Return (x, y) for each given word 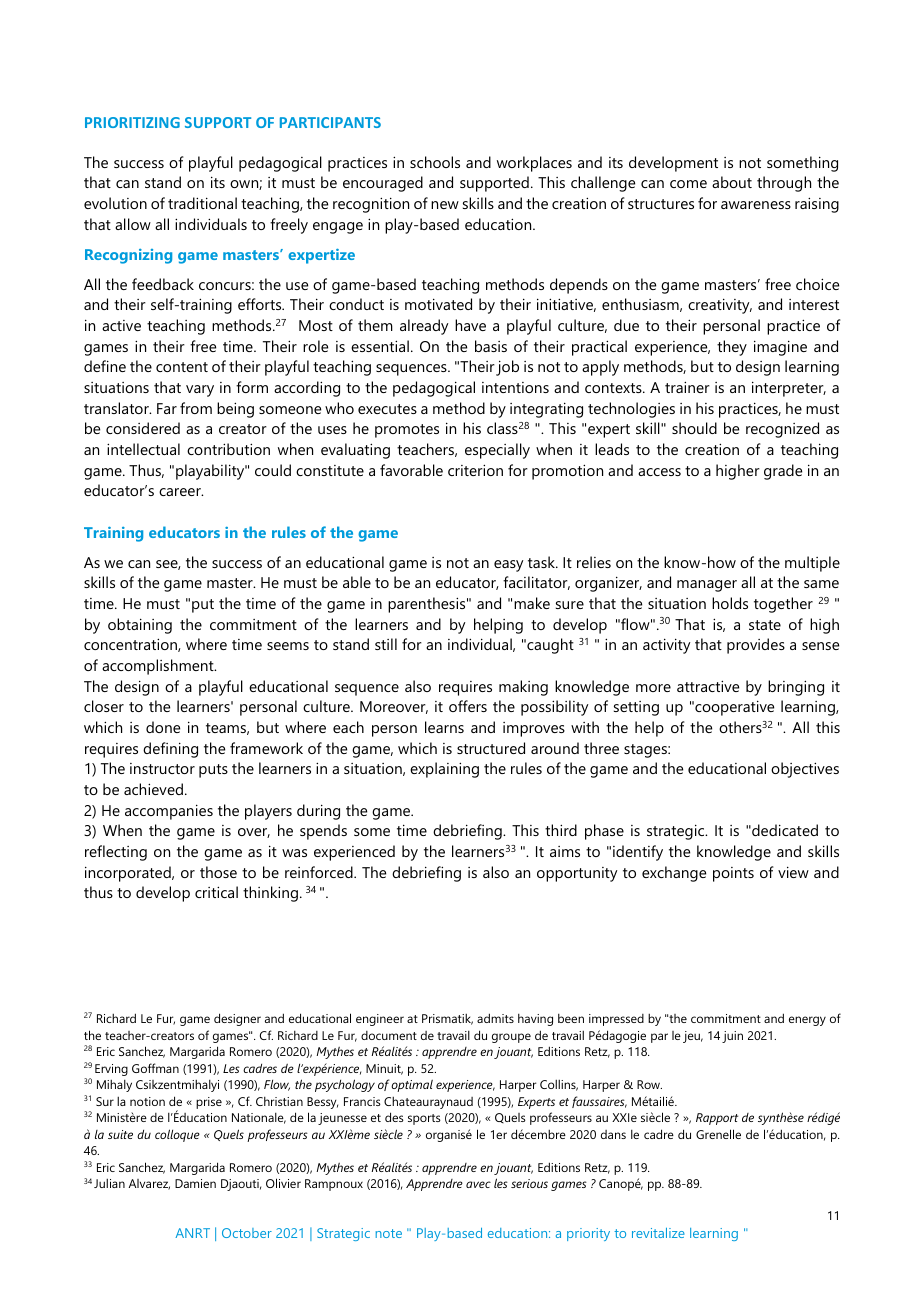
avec (478, 1184)
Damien (195, 1183)
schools (435, 162)
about (732, 182)
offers (468, 706)
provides (756, 646)
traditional (202, 203)
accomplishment (159, 667)
